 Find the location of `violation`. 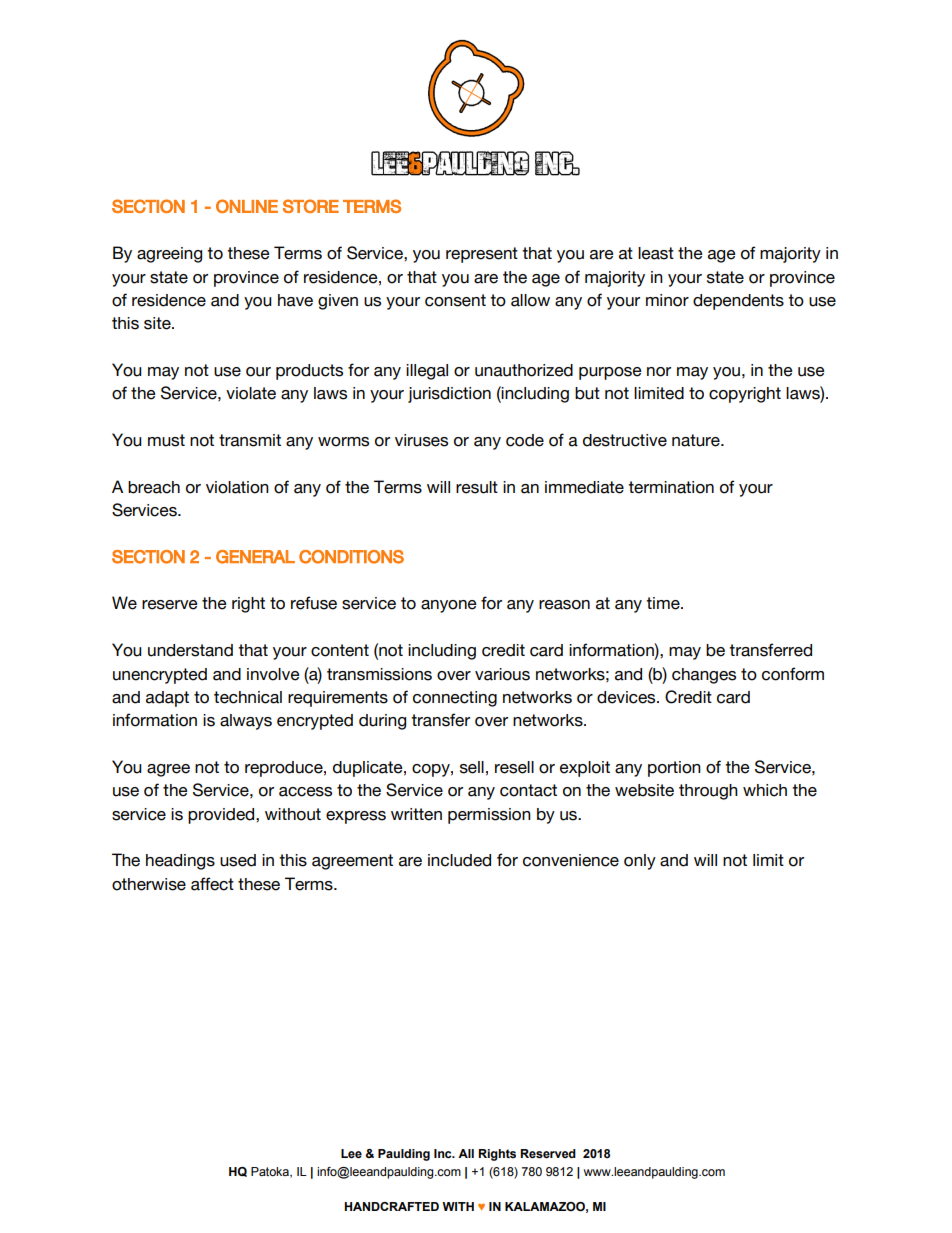

violation is located at coordinates (237, 487).
